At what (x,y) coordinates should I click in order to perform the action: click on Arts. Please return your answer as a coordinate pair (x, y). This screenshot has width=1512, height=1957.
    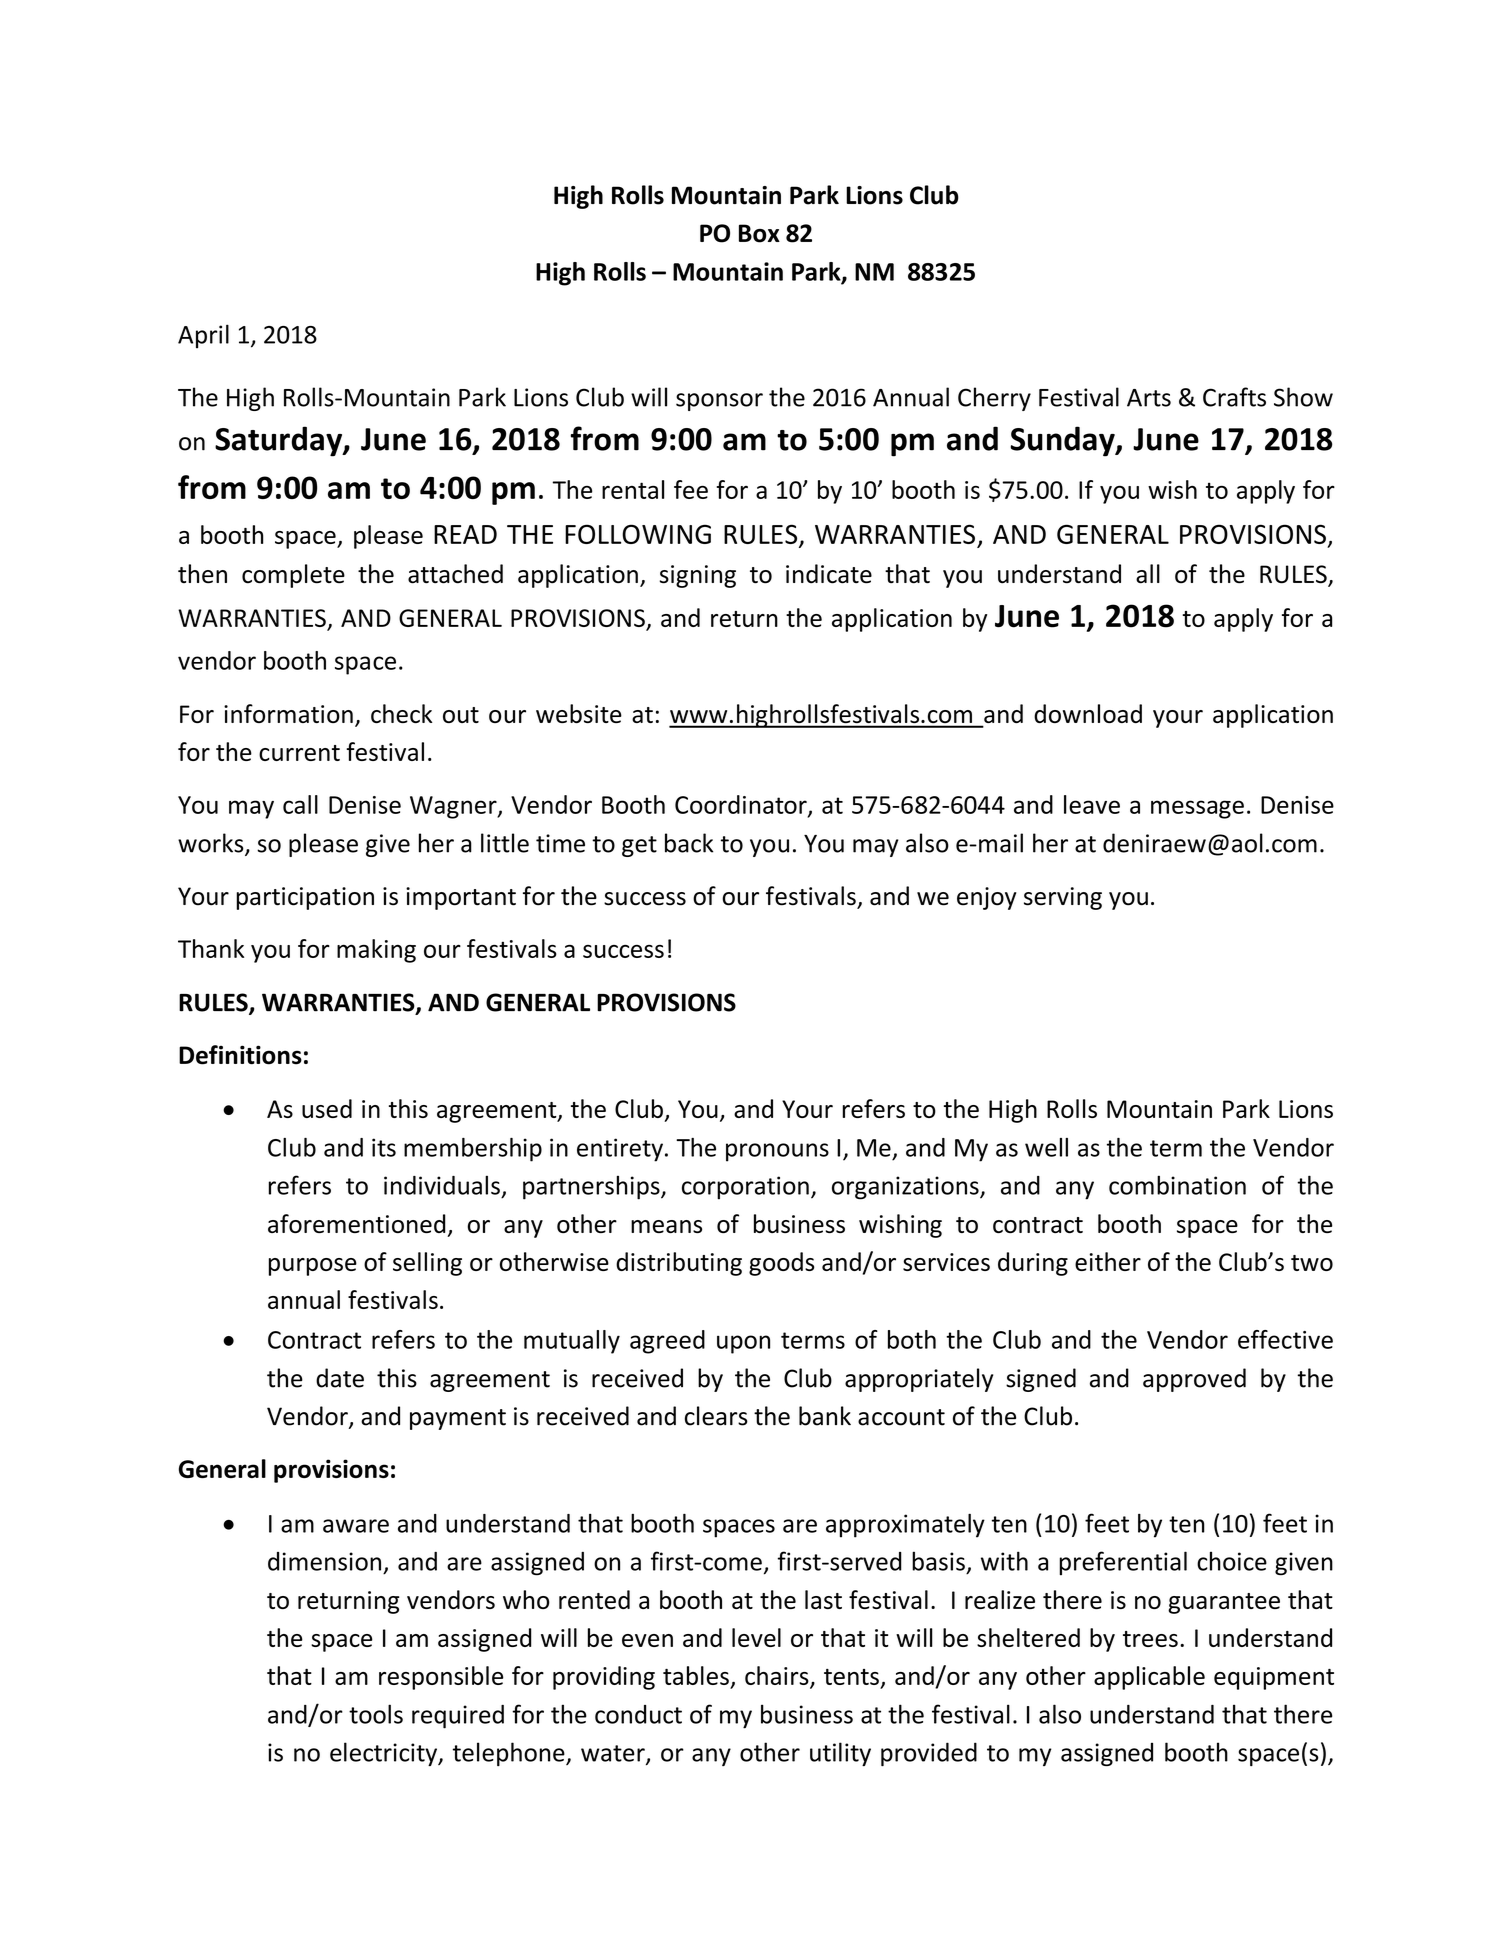
    Looking at the image, I should click on (1149, 398).
